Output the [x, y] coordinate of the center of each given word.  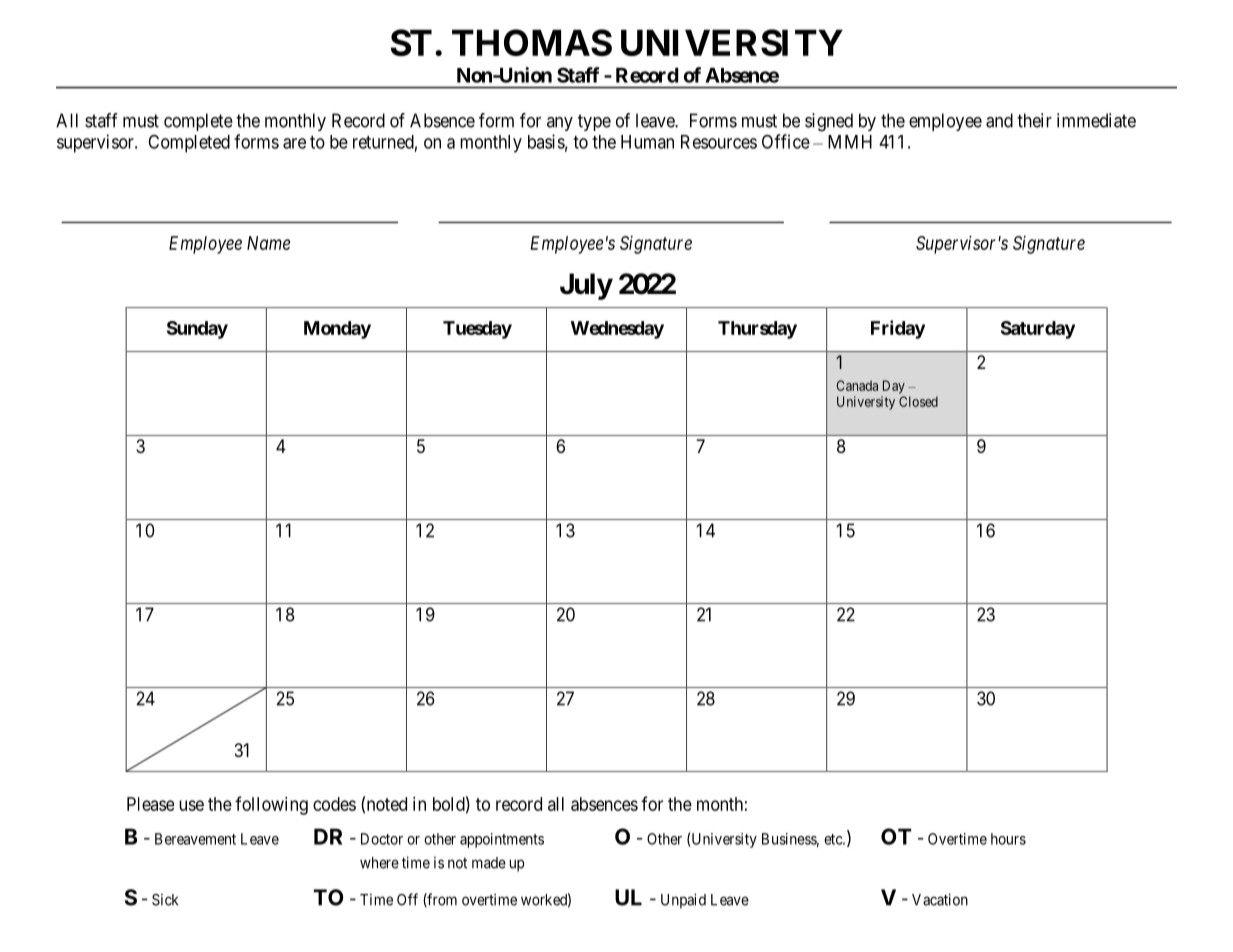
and [999, 120]
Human [647, 142]
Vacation [940, 899]
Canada [857, 385]
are [294, 143]
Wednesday [617, 330]
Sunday [197, 330]
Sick [165, 900]
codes [334, 804]
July [586, 286]
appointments [502, 840]
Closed [918, 401]
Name [268, 243]
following [271, 805]
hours [1008, 839]
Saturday [1038, 330]
